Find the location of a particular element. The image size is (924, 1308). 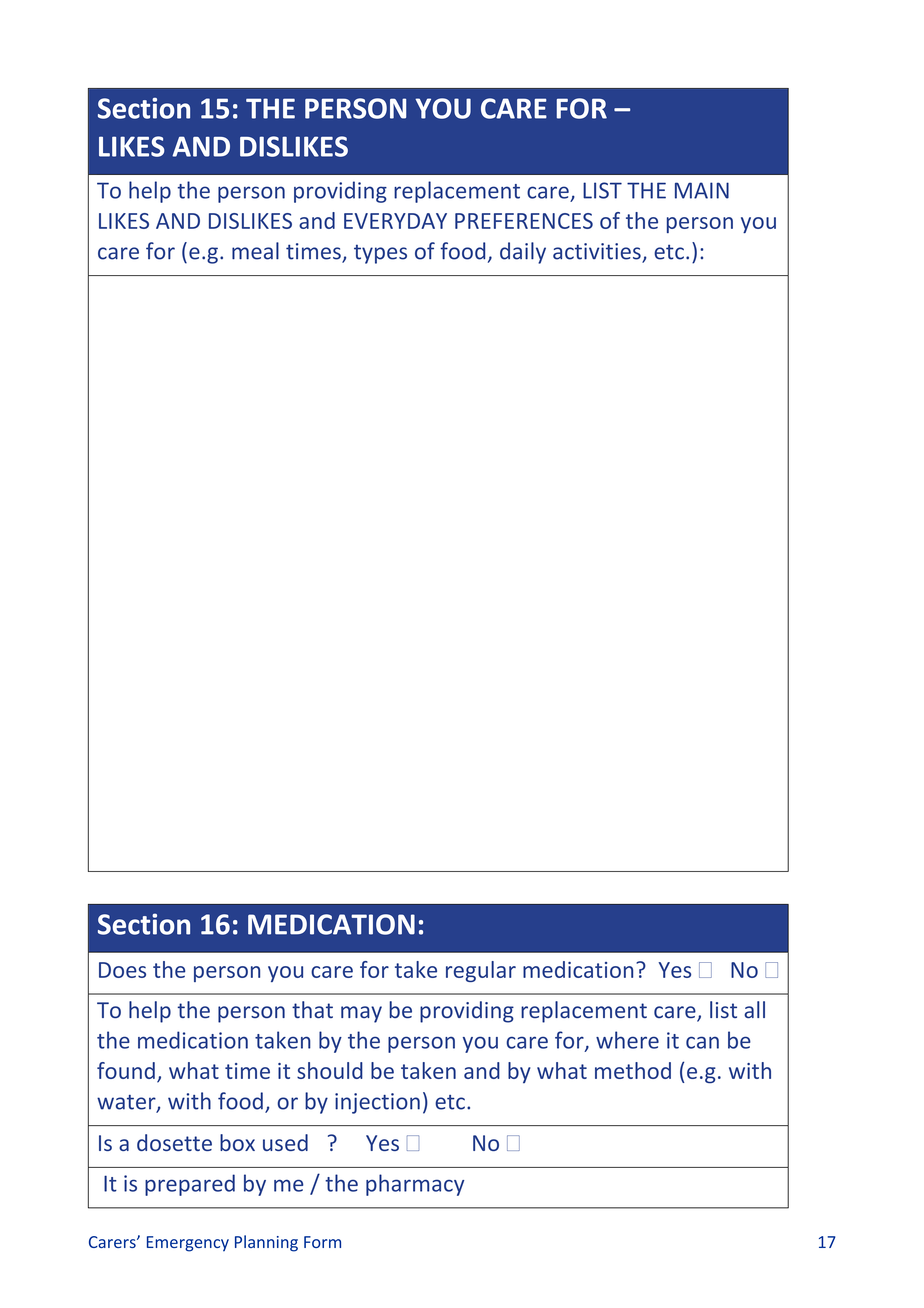

prepared is located at coordinates (190, 1185).
